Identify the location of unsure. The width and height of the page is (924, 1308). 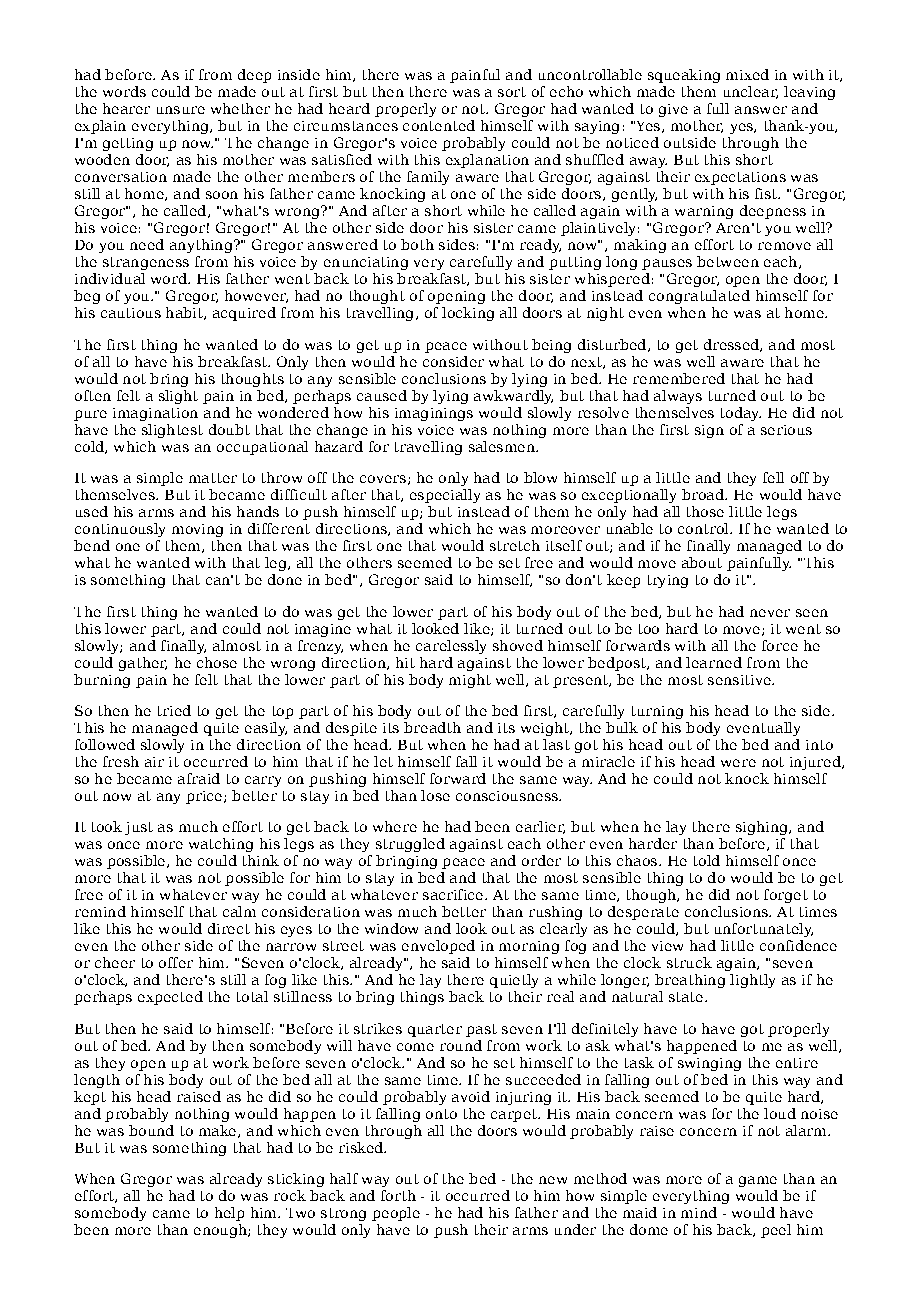
(181, 110).
